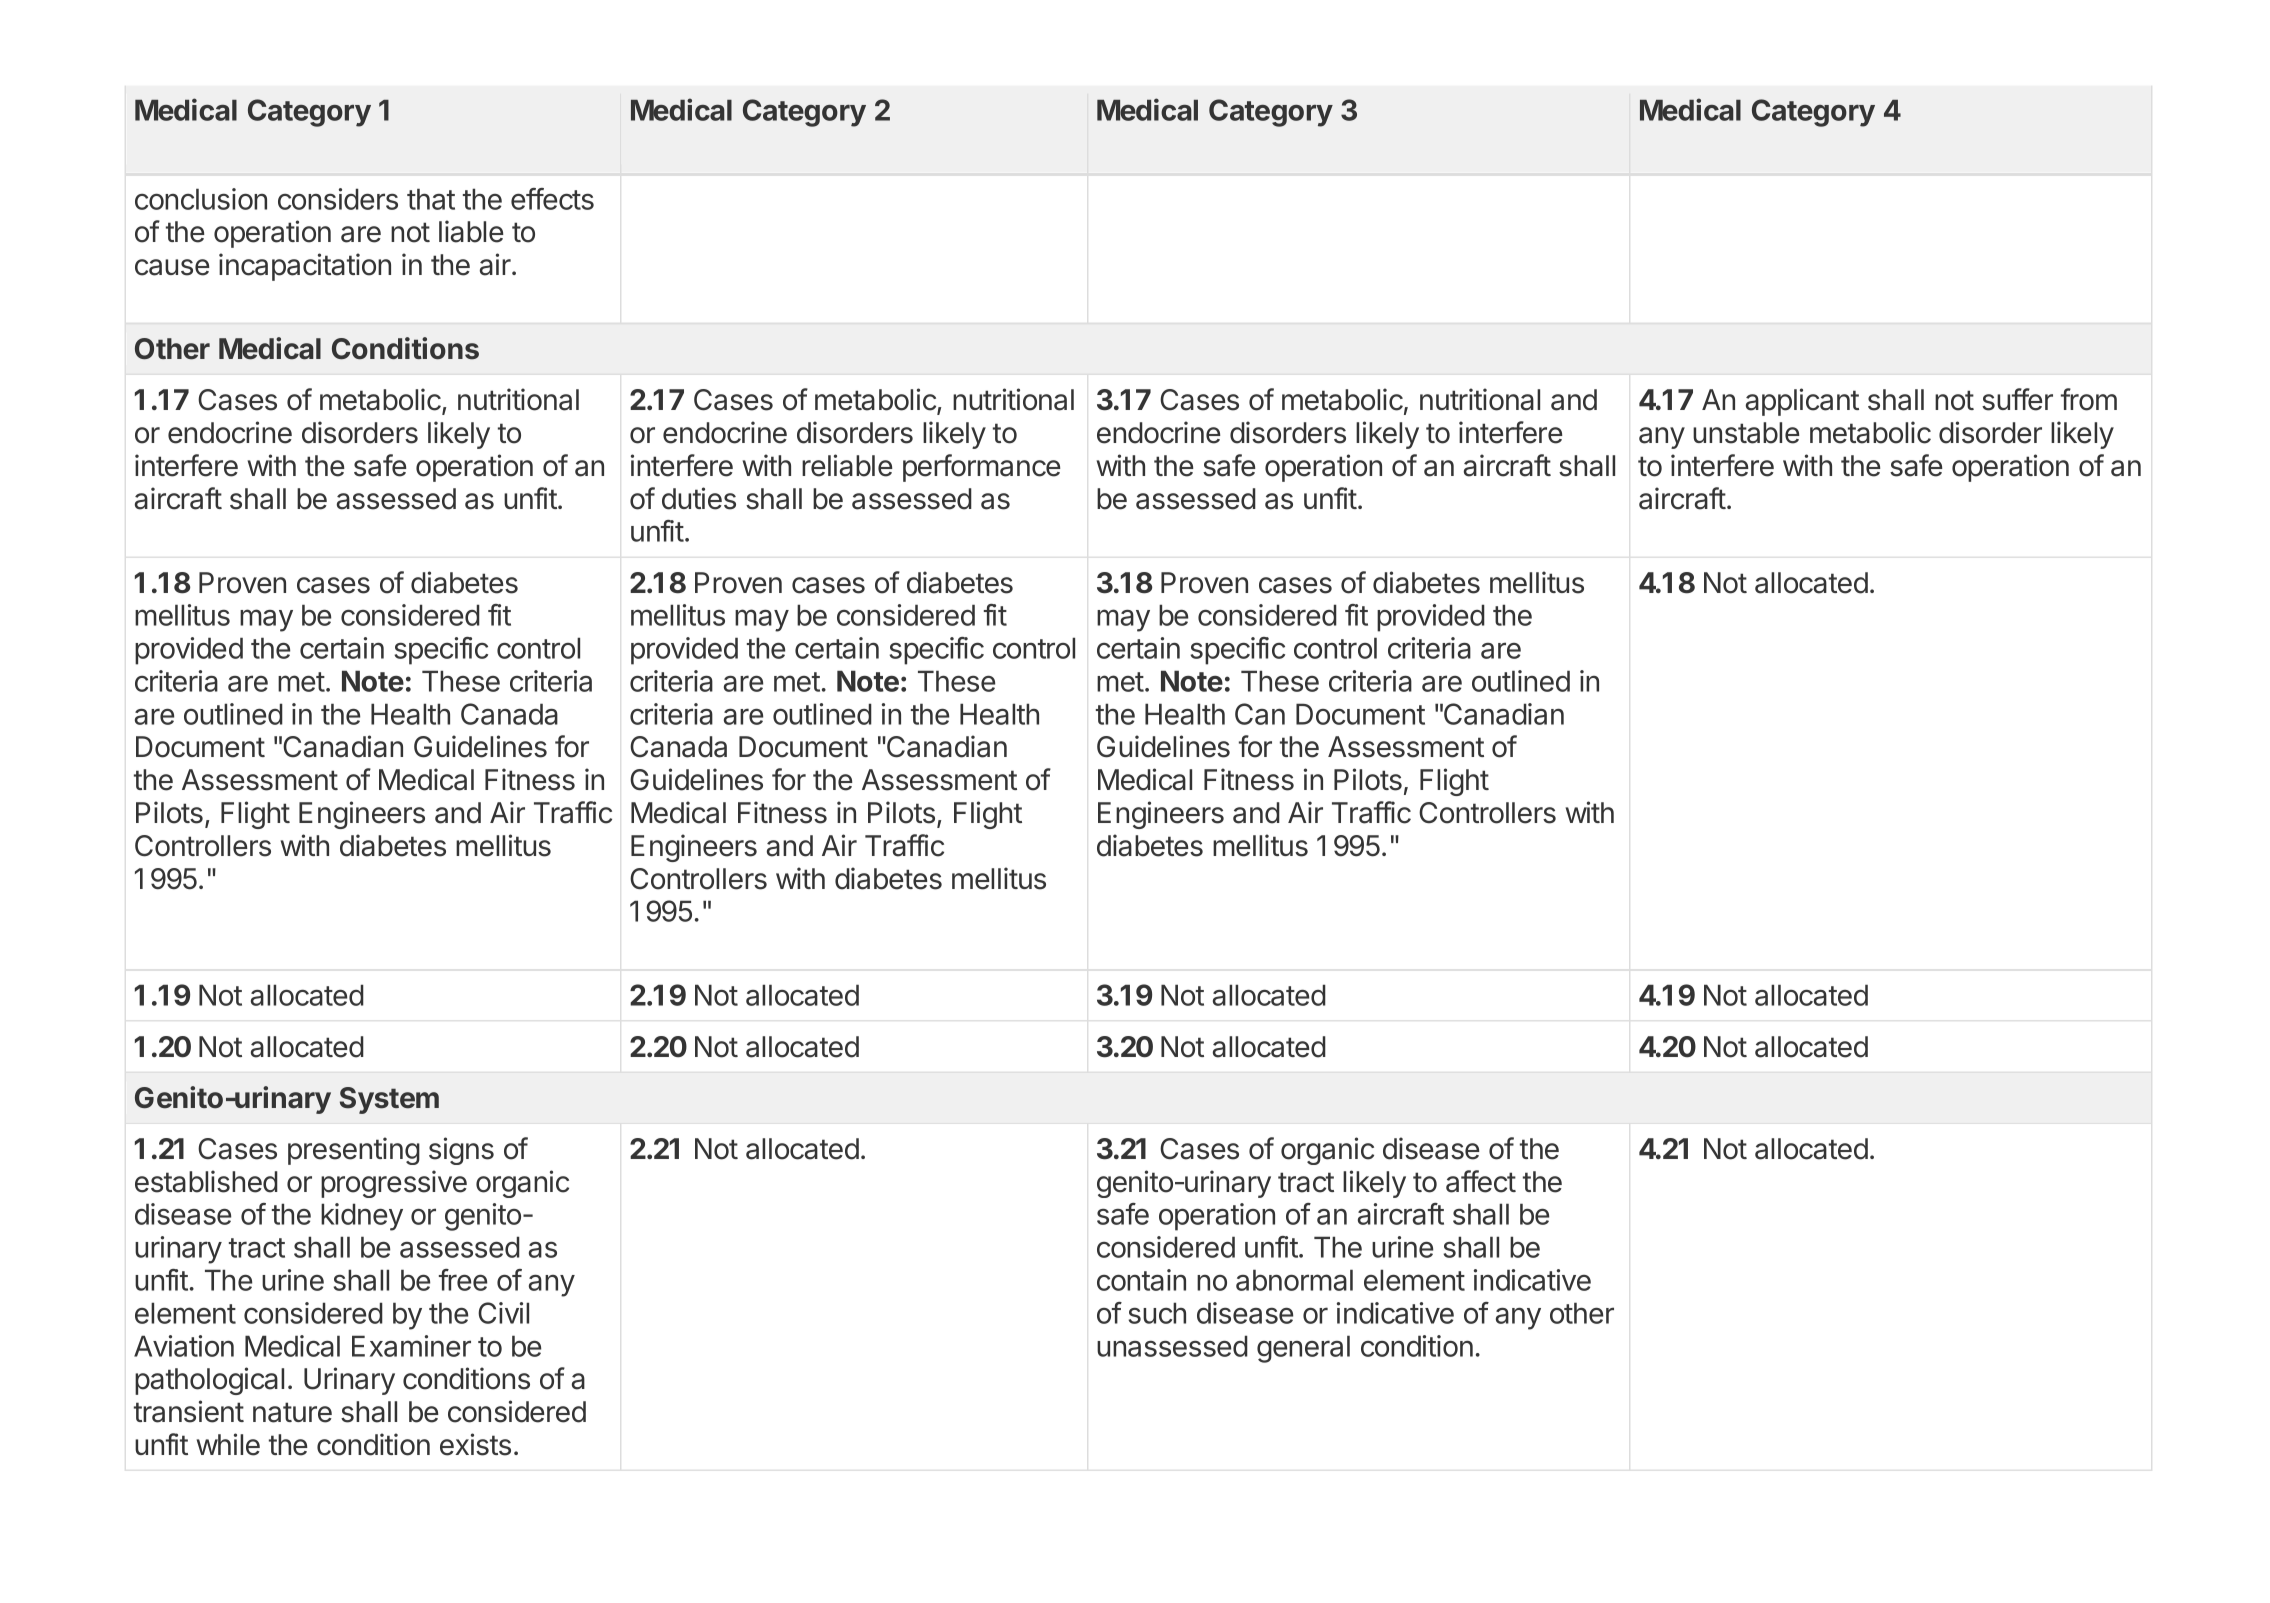  Describe the element at coordinates (981, 468) in the screenshot. I see `performance` at that location.
